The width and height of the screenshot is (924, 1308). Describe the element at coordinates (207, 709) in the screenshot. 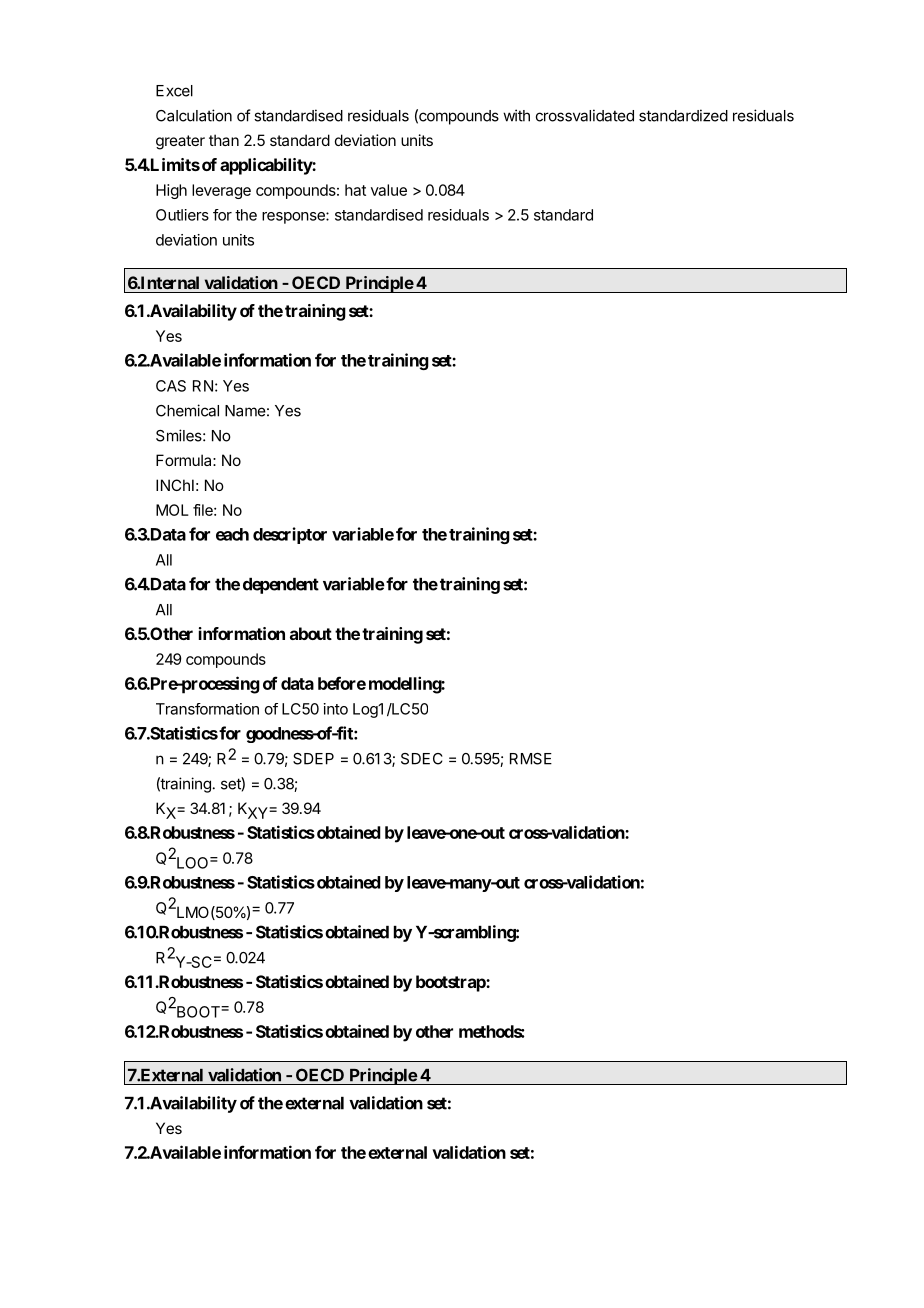

I see `Transformation` at that location.
